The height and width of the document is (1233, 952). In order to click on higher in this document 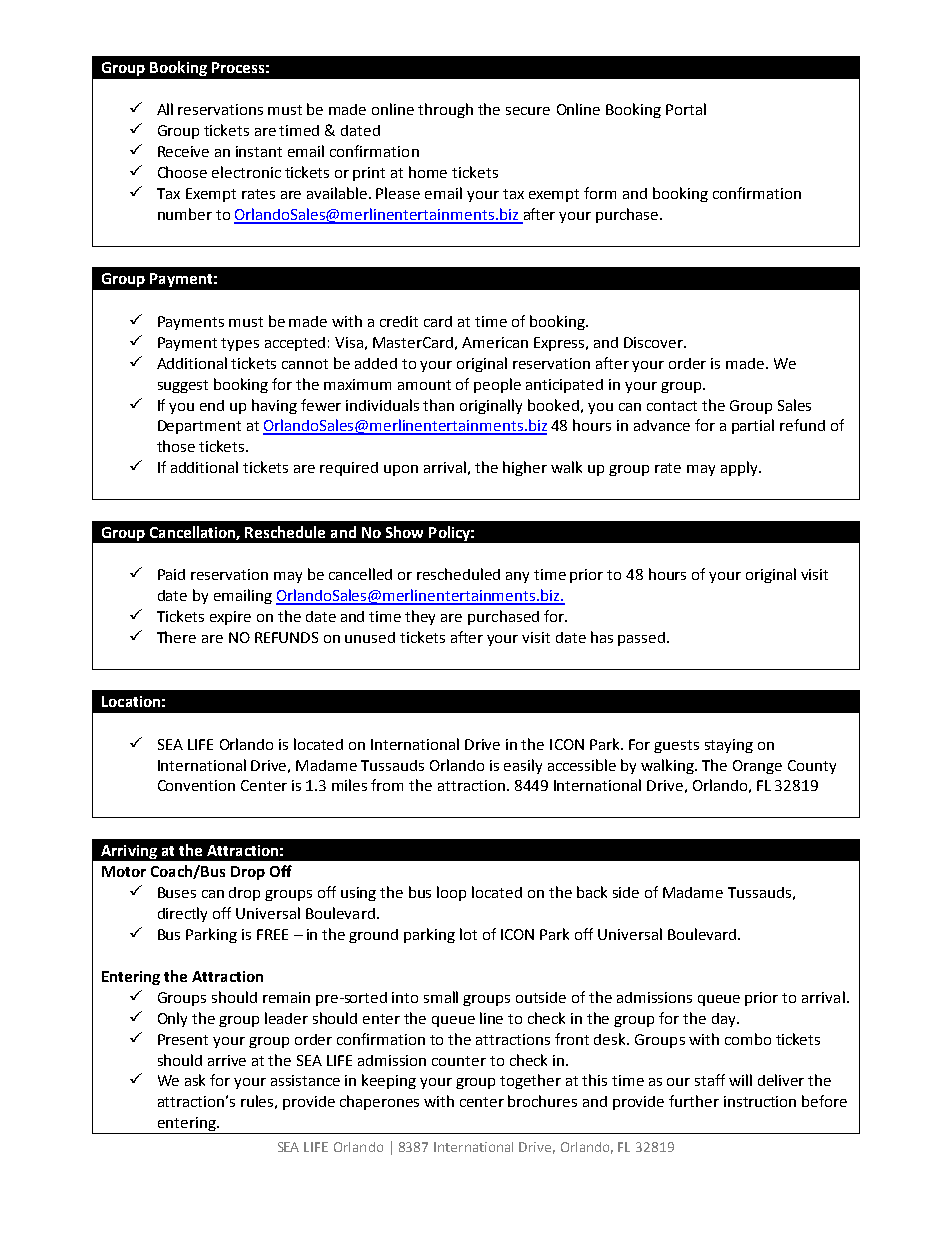, I will do `click(525, 468)`.
